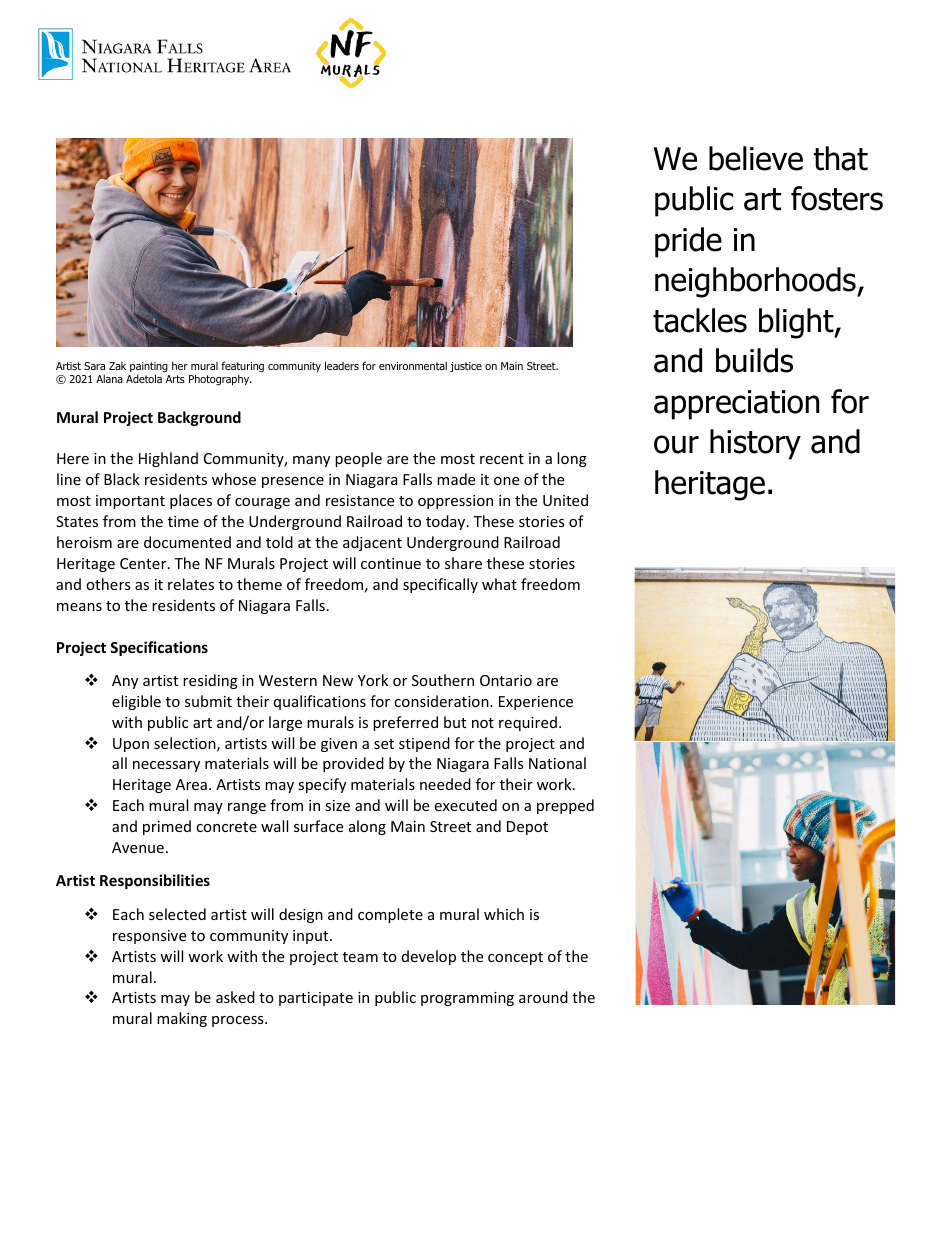 This image has width=952, height=1233. What do you see at coordinates (440, 585) in the image?
I see `specifically` at bounding box center [440, 585].
